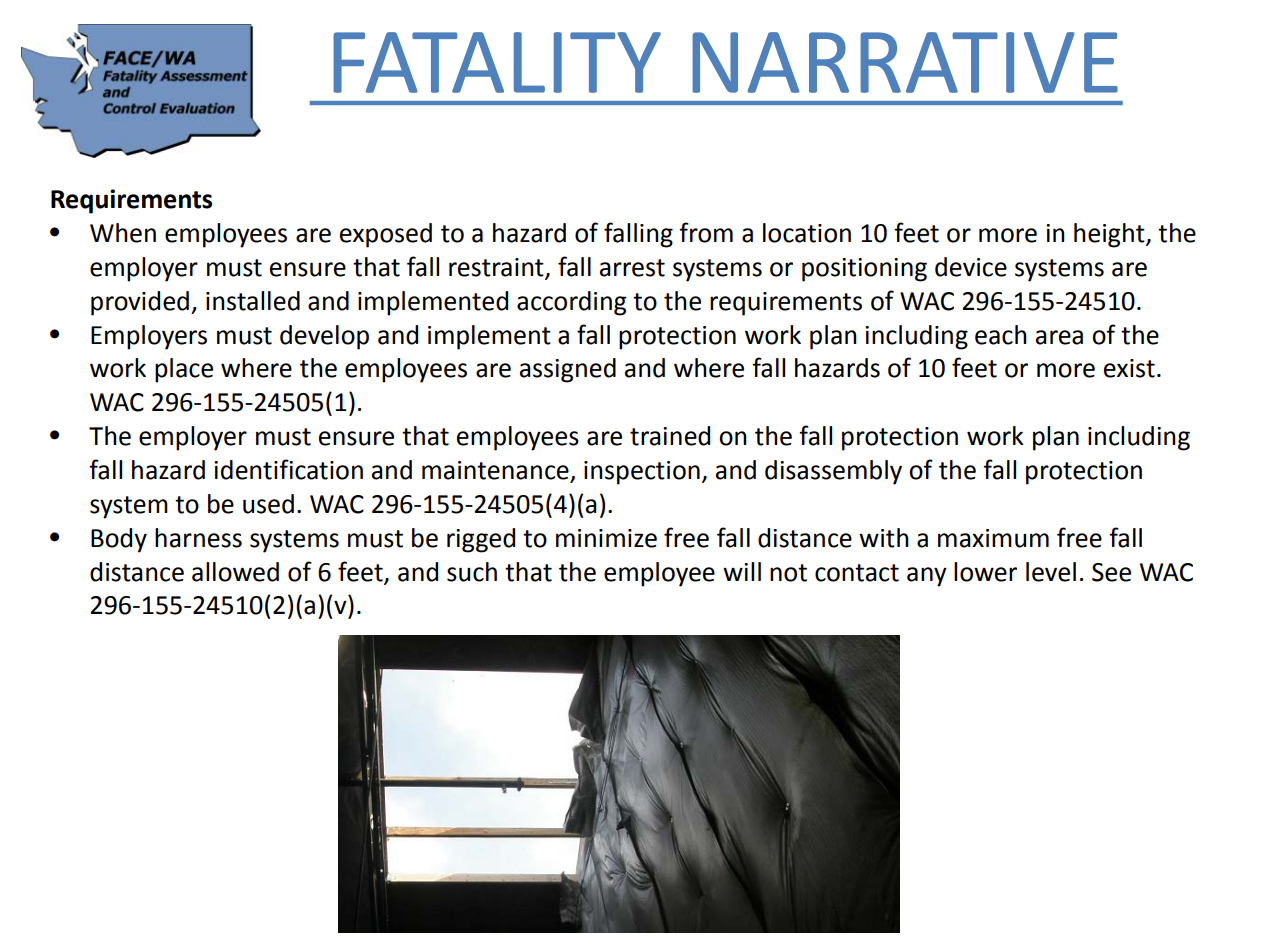  Describe the element at coordinates (184, 370) in the page. I see `place` at that location.
